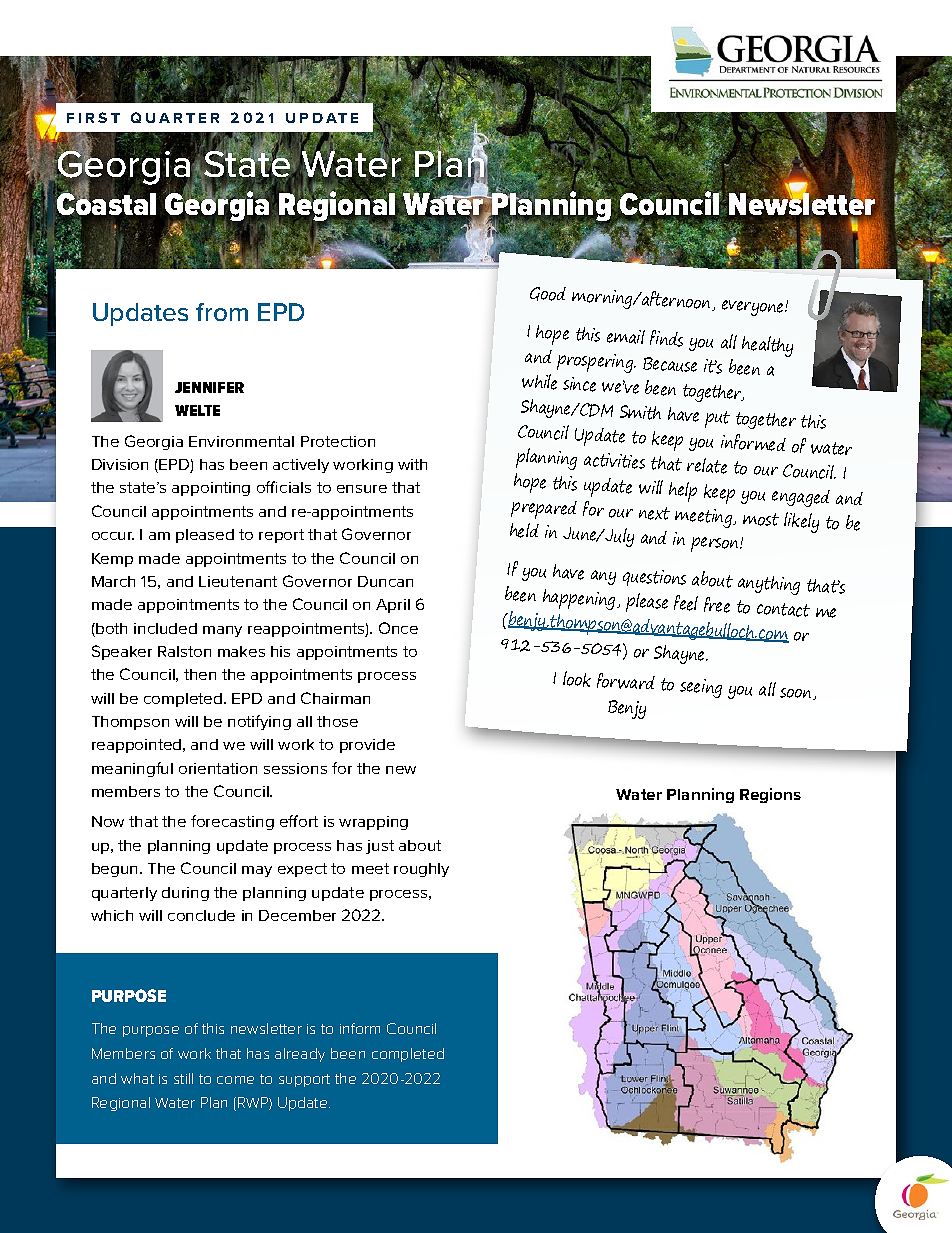 This page has height=1233, width=952. I want to click on with, so click(412, 464).
